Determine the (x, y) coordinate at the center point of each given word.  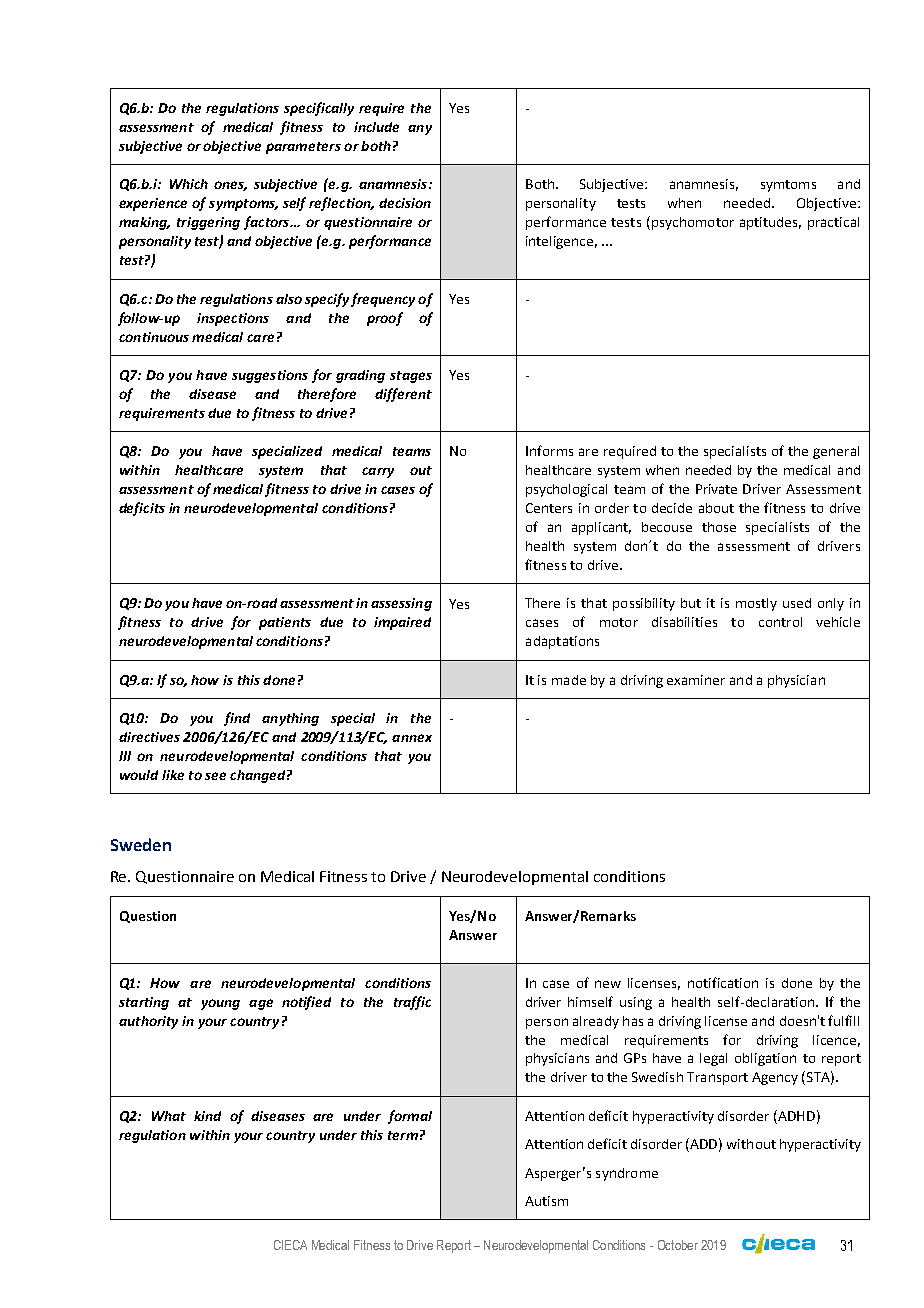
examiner (696, 680)
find (237, 719)
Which (189, 184)
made (569, 680)
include (376, 127)
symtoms (788, 186)
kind (207, 1116)
